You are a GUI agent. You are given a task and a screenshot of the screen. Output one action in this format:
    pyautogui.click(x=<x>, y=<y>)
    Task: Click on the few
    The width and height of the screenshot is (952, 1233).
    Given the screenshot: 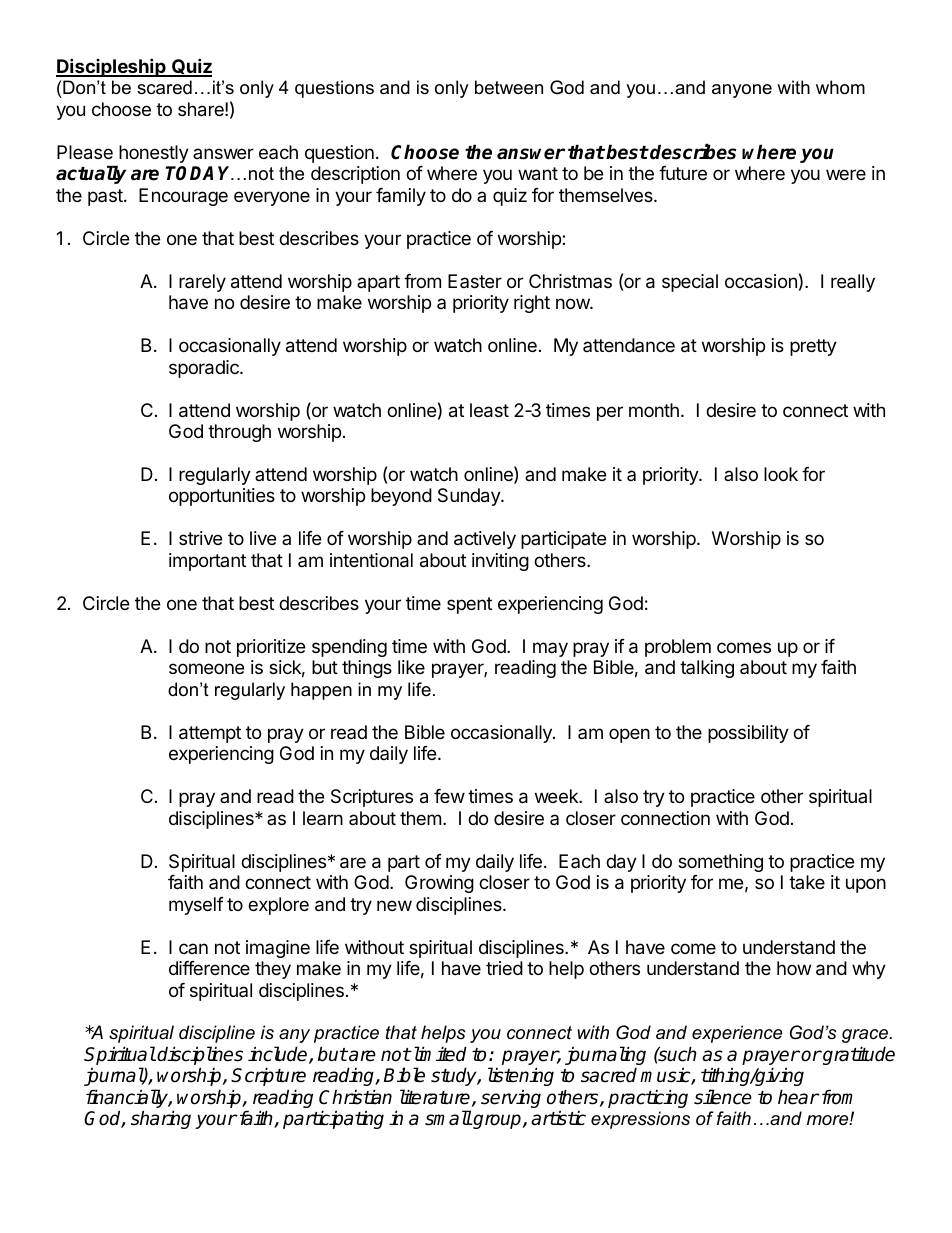 What is the action you would take?
    pyautogui.click(x=449, y=796)
